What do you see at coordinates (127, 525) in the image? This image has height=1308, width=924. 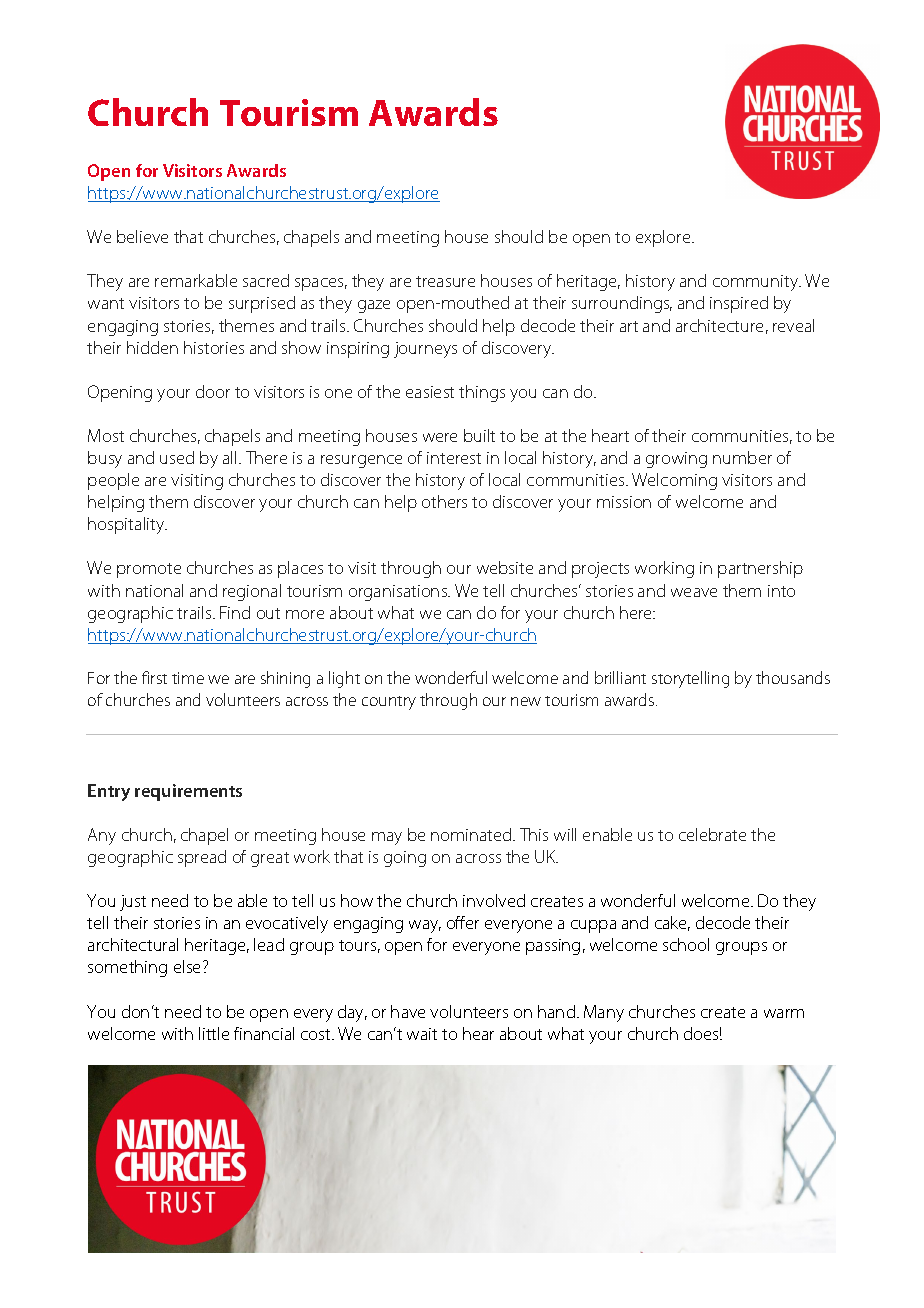 I see `hospitality` at bounding box center [127, 525].
